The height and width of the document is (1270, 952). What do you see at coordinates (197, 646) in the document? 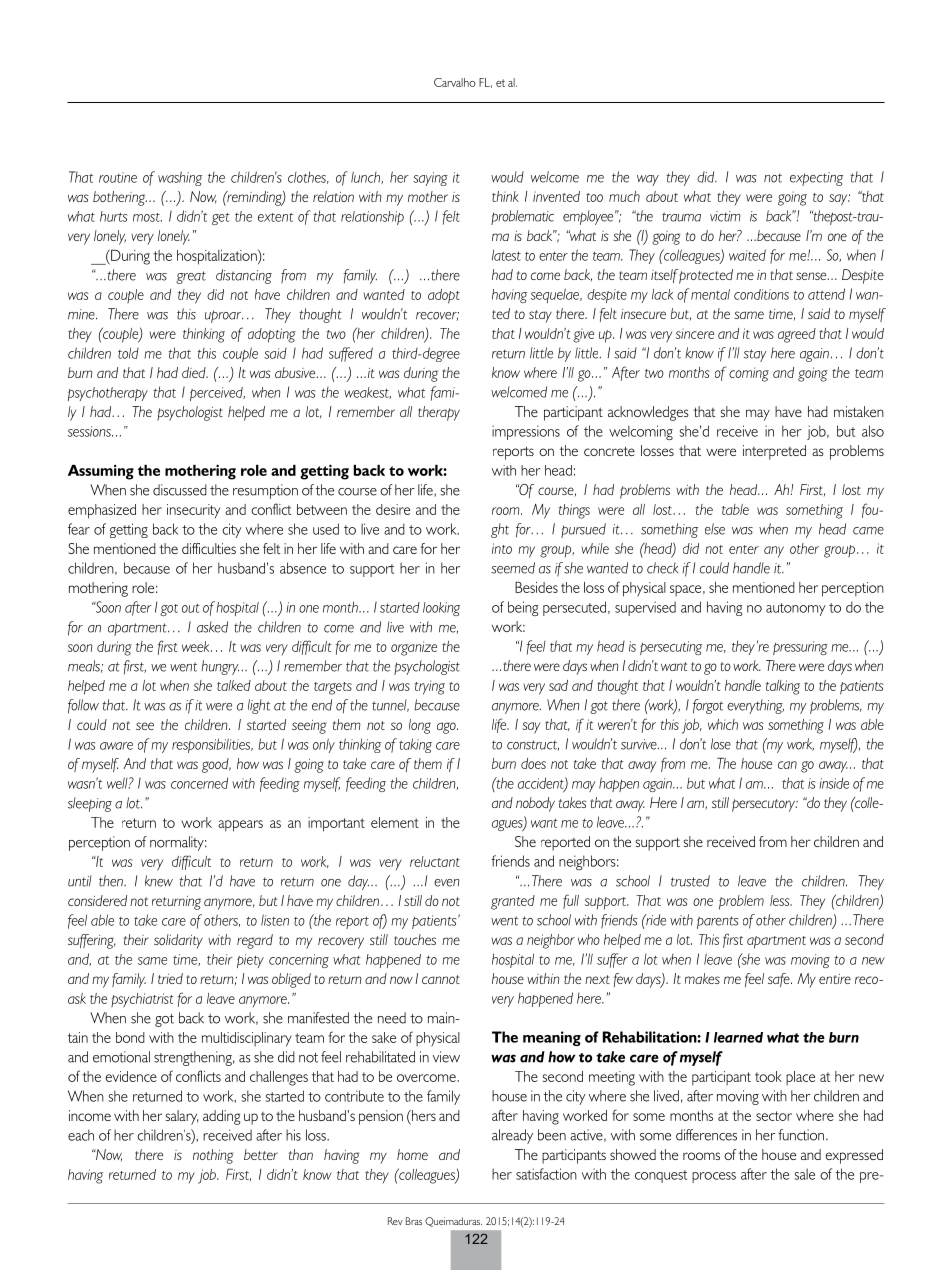
I see `week` at bounding box center [197, 646].
